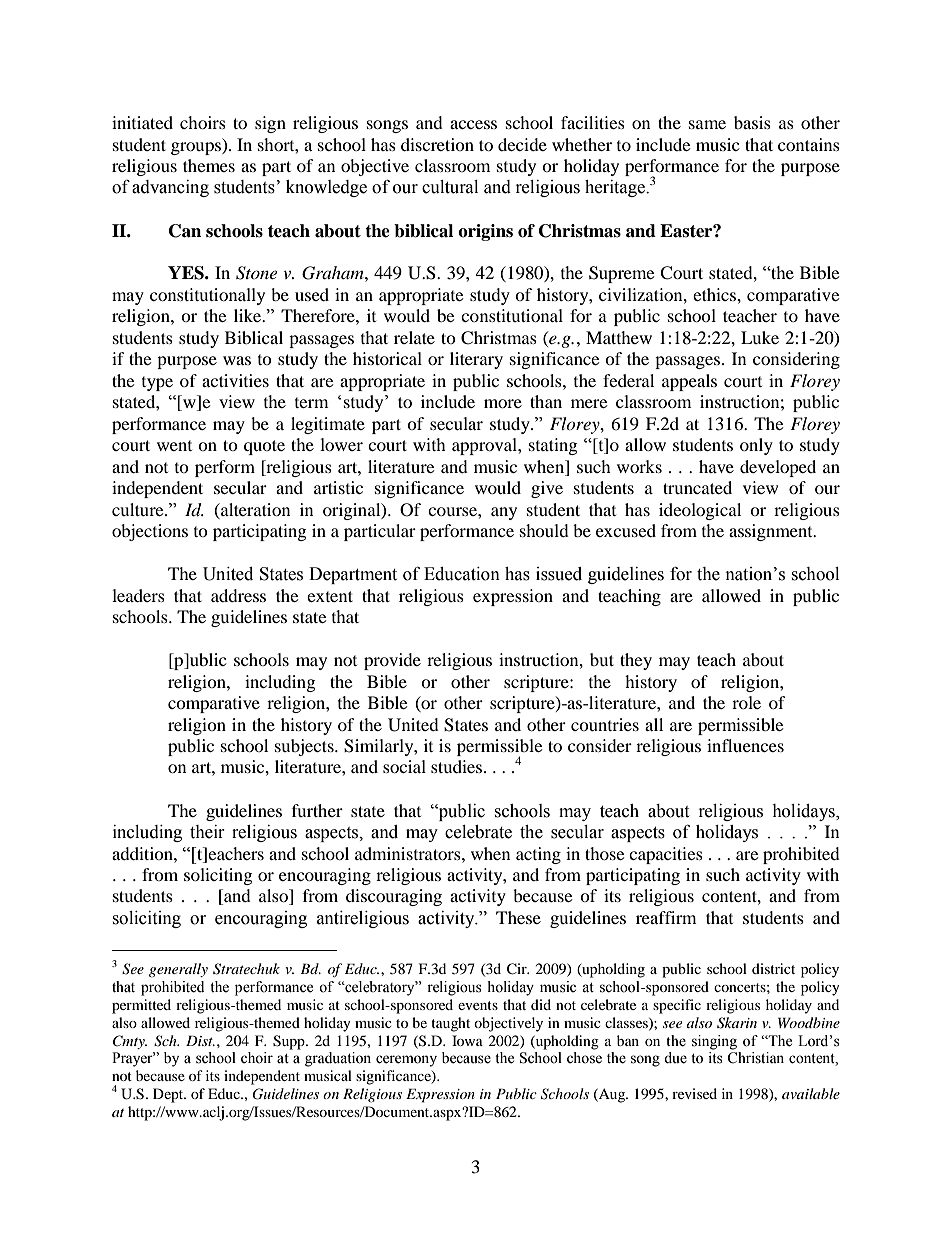  What do you see at coordinates (745, 745) in the page?
I see `influences` at bounding box center [745, 745].
